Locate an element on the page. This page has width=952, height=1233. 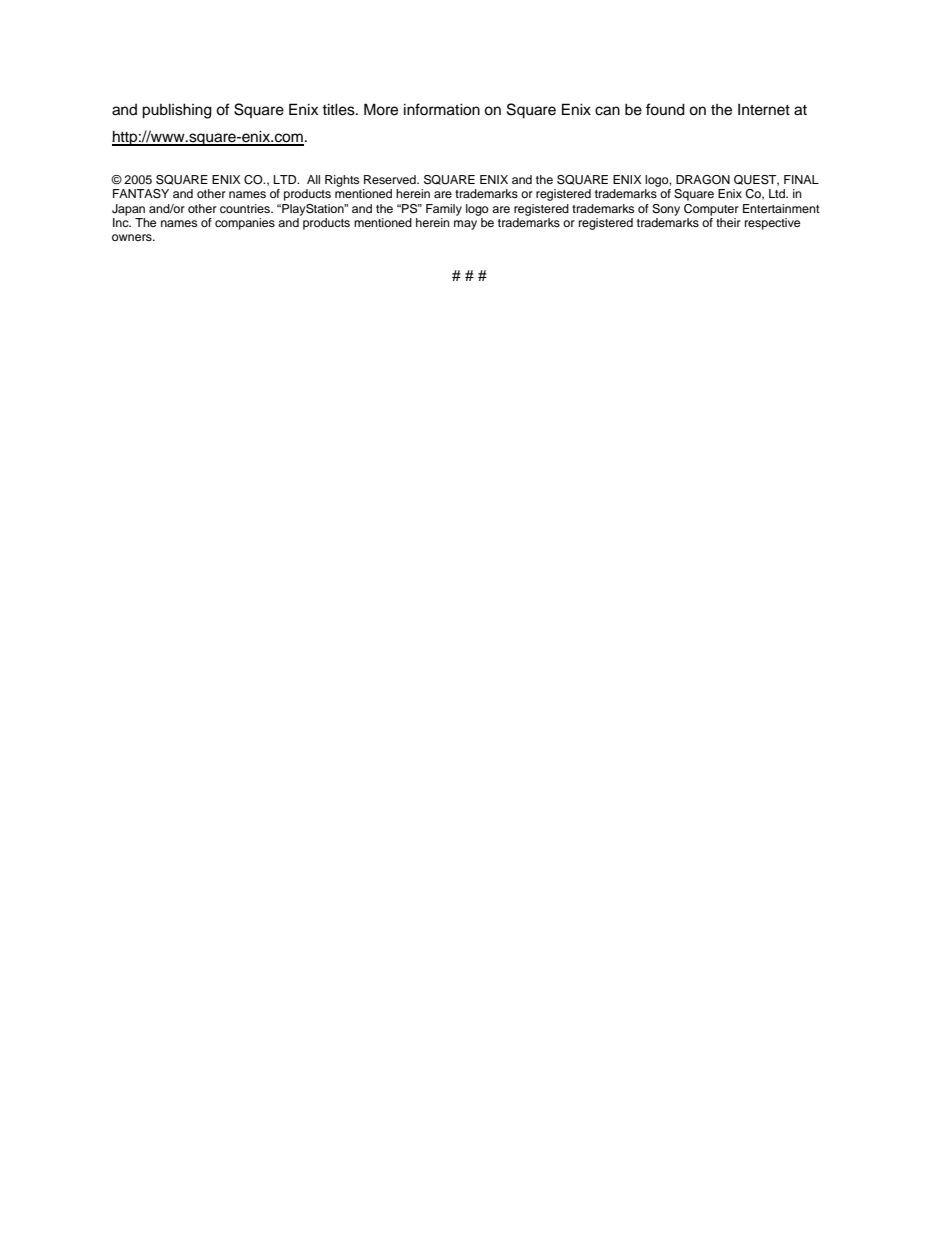
Entertainment is located at coordinates (781, 208).
